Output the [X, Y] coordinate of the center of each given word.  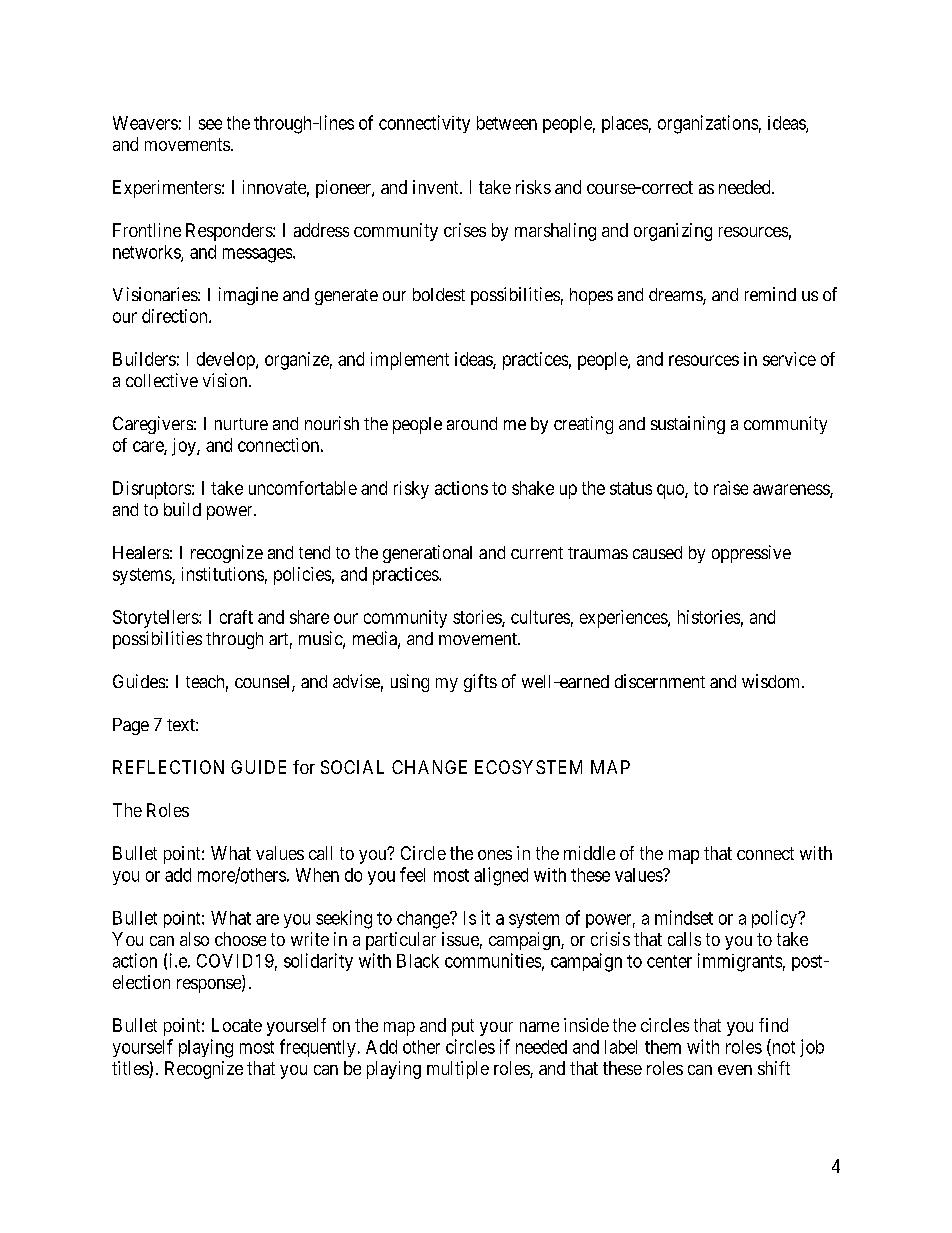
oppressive [751, 554]
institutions [223, 574]
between [507, 123]
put [463, 1027]
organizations [708, 124]
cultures [540, 617]
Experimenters [167, 189]
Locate [237, 1025]
